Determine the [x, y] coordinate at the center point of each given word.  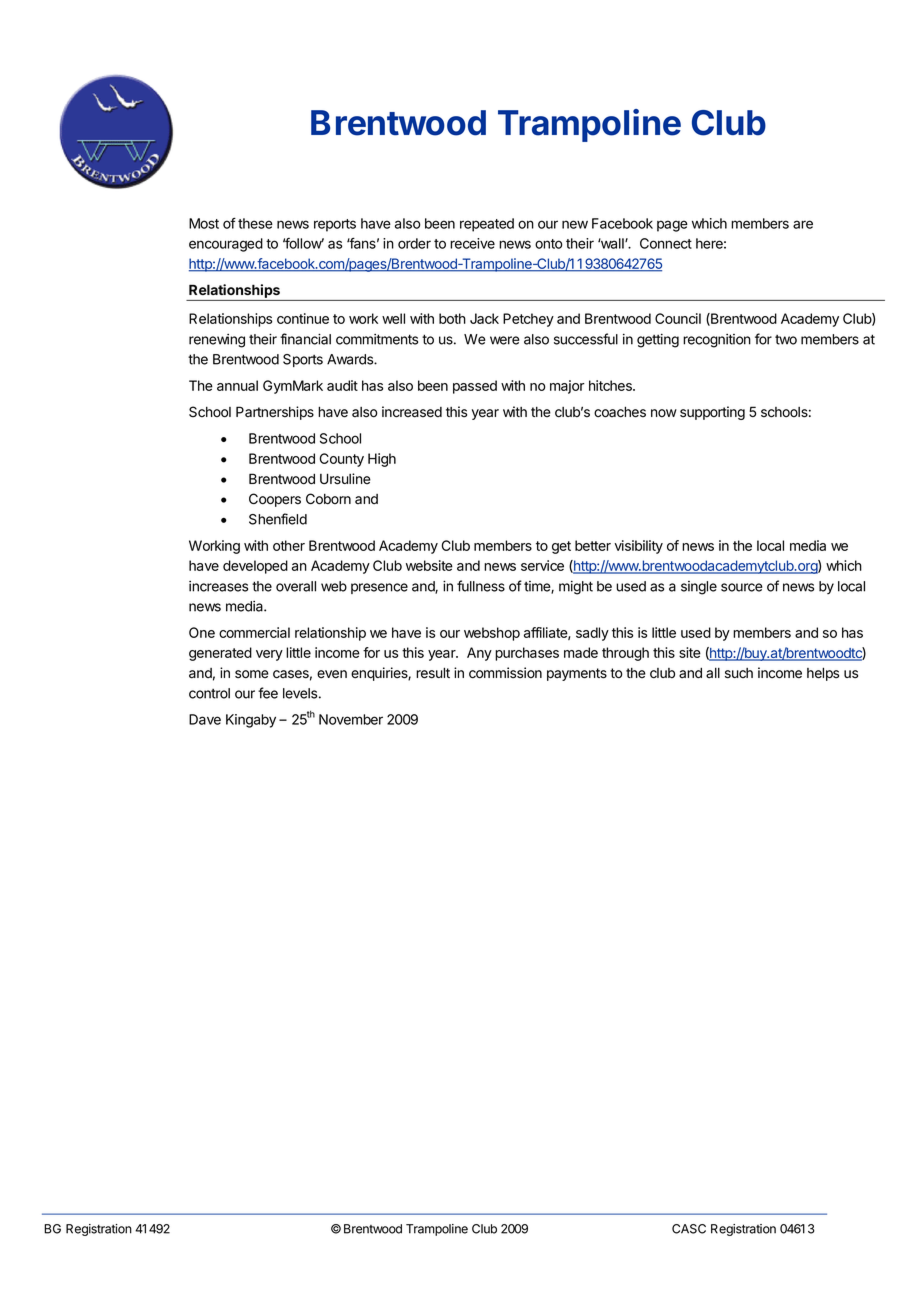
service [542, 565]
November [351, 719]
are [803, 224]
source [741, 587]
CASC [689, 1229]
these [255, 223]
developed [255, 567]
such [739, 673]
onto [549, 244]
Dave [205, 719]
